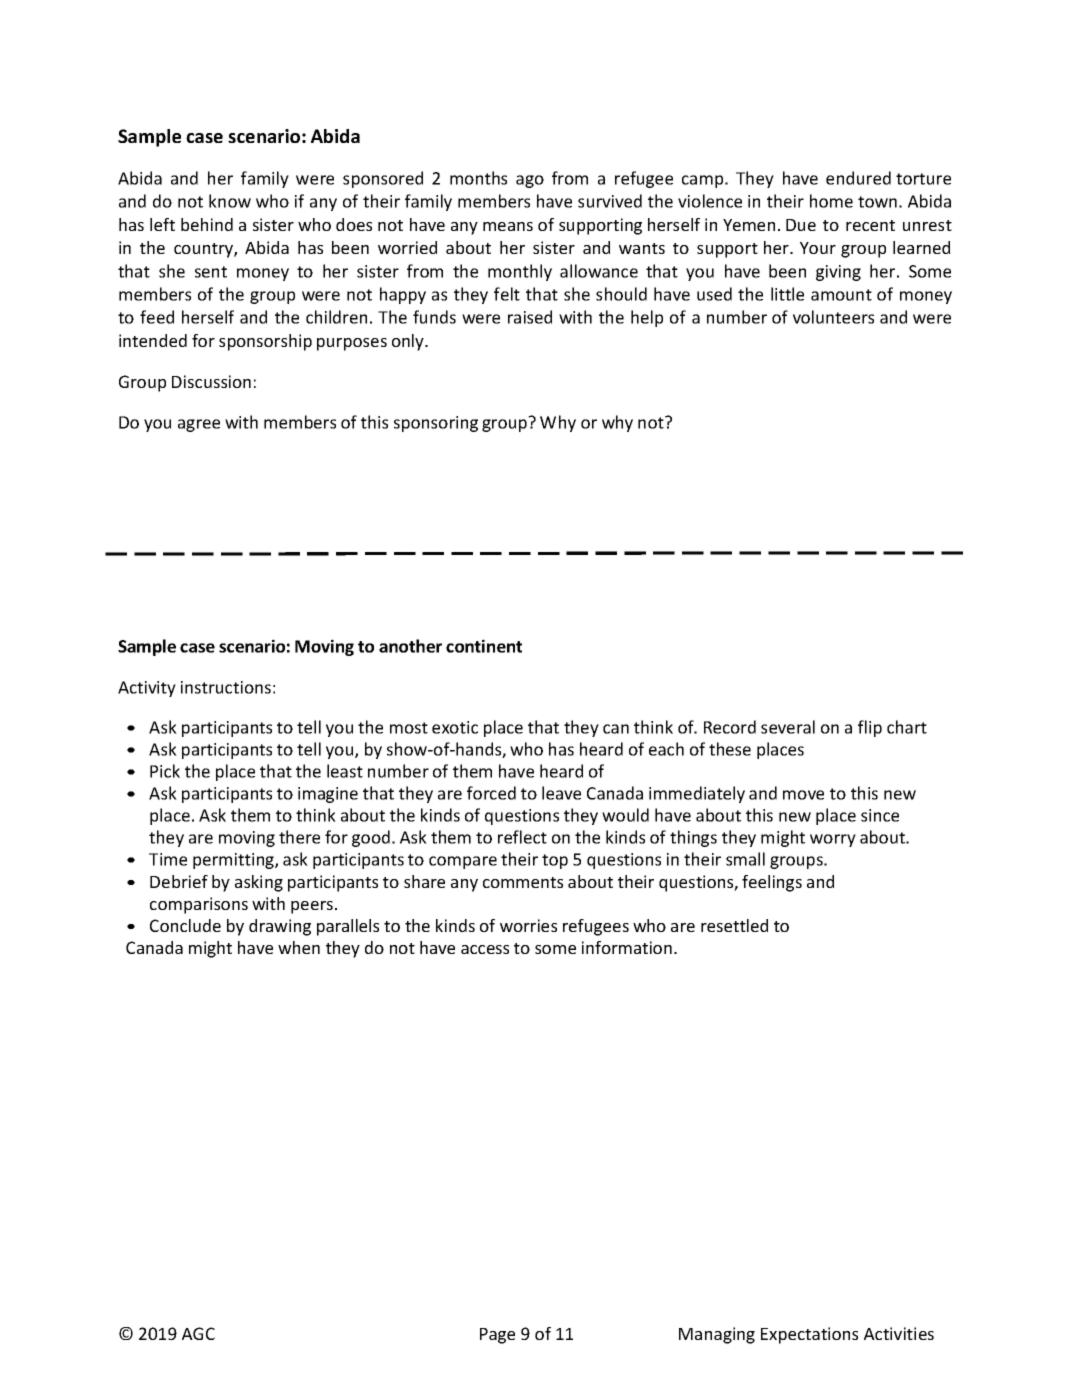  What do you see at coordinates (230, 201) in the page?
I see `know` at bounding box center [230, 201].
